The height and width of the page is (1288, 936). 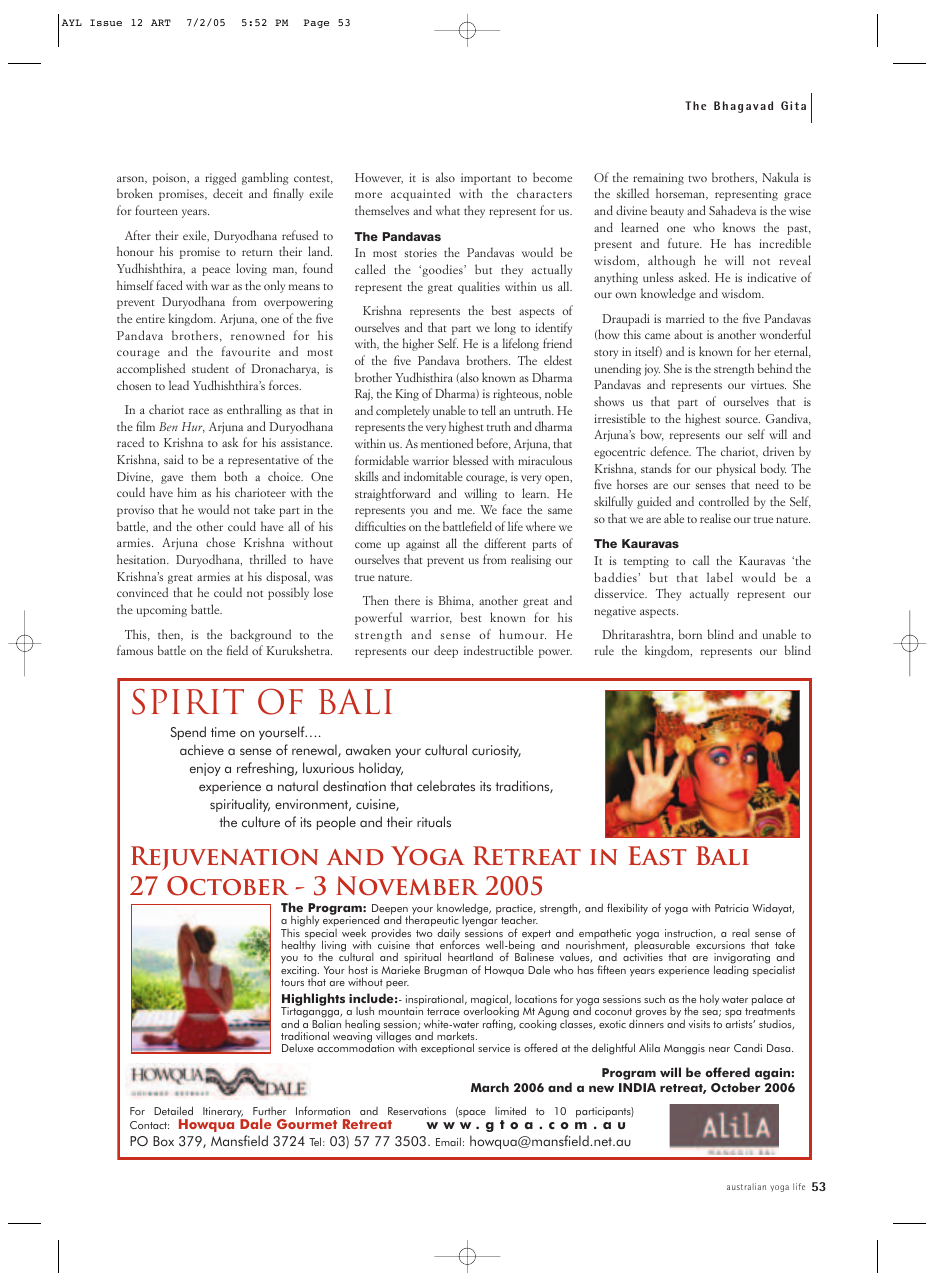 I want to click on higher, so click(x=418, y=344).
